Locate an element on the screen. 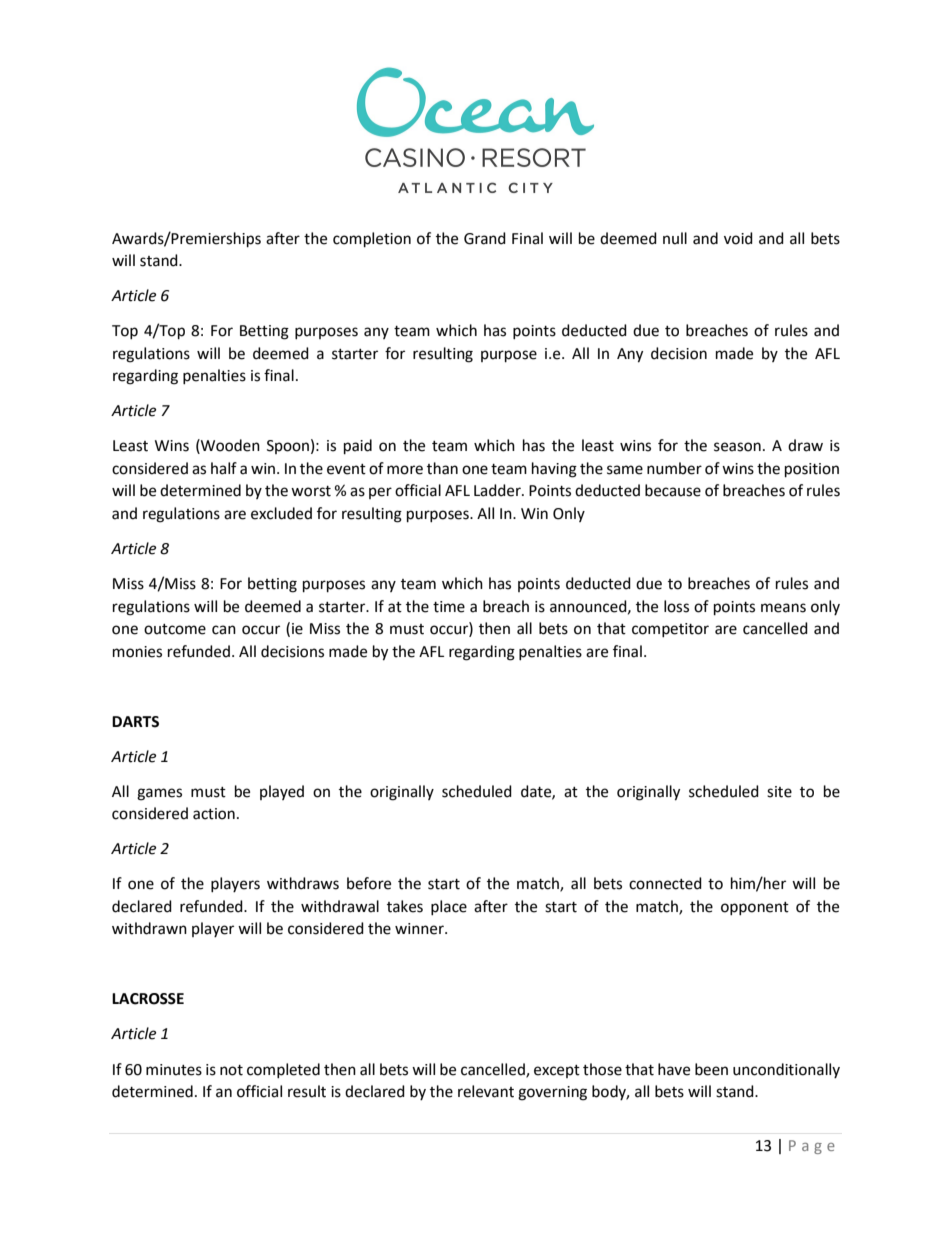 The width and height of the screenshot is (952, 1233). season is located at coordinates (737, 447).
